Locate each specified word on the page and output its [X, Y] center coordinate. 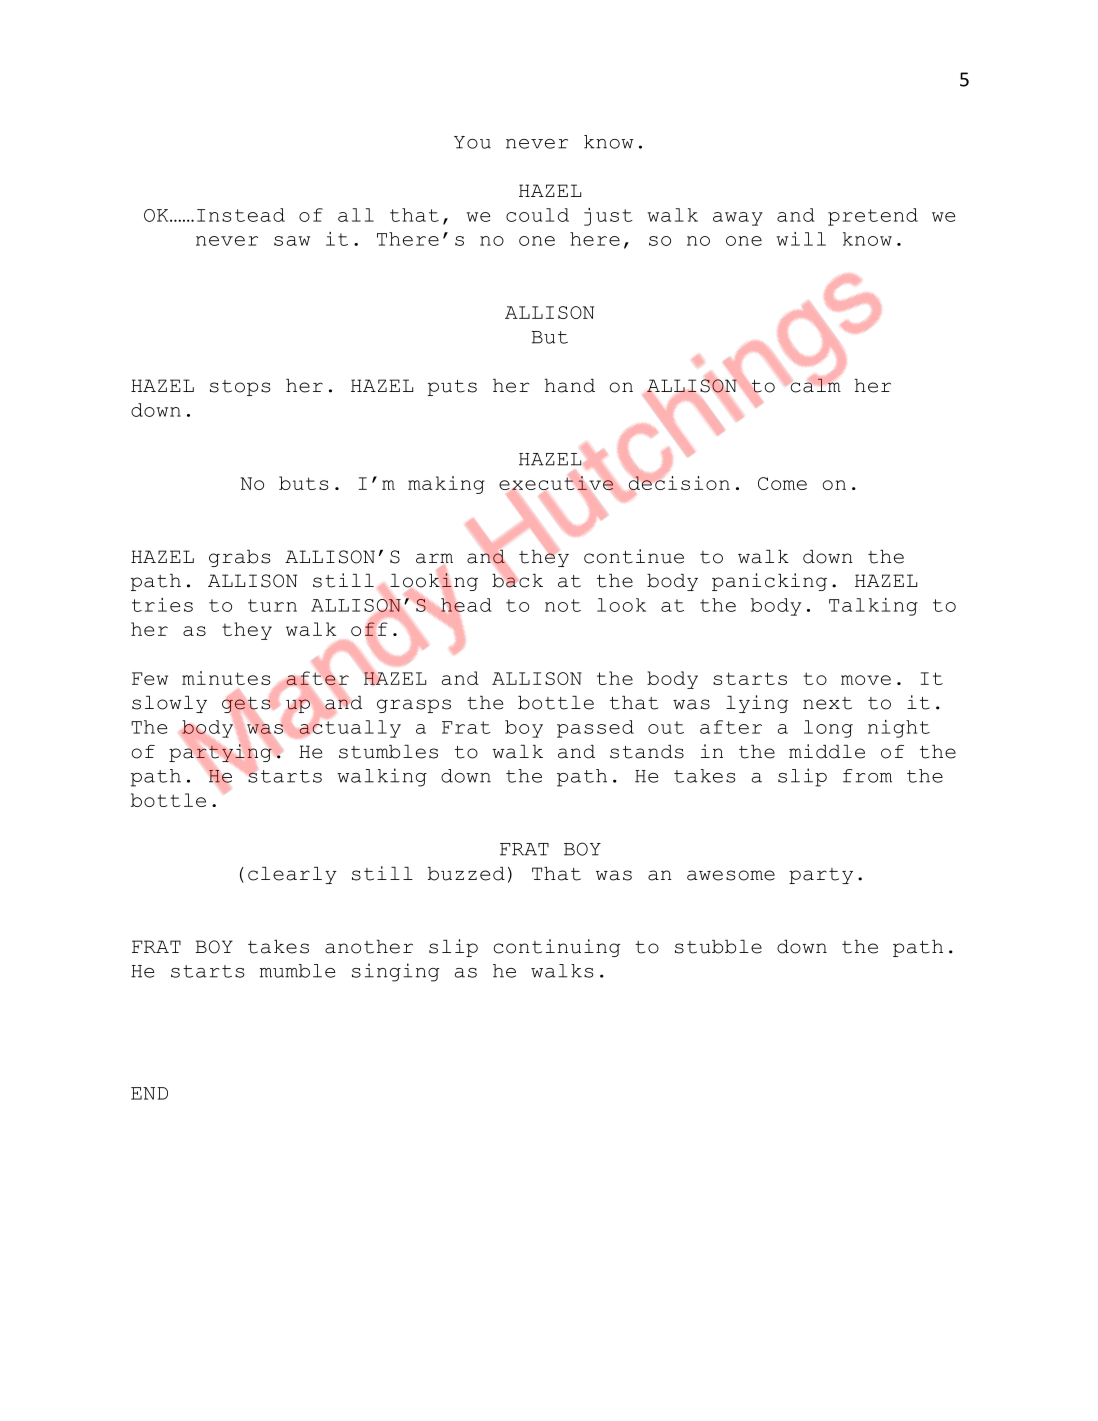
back [517, 579]
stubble [718, 947]
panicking [769, 582]
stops [240, 388]
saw [292, 241]
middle [827, 751]
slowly [169, 704]
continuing [557, 948]
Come [782, 483]
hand [570, 386]
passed [595, 729]
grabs [240, 558]
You [472, 142]
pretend [873, 217]
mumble [297, 971]
